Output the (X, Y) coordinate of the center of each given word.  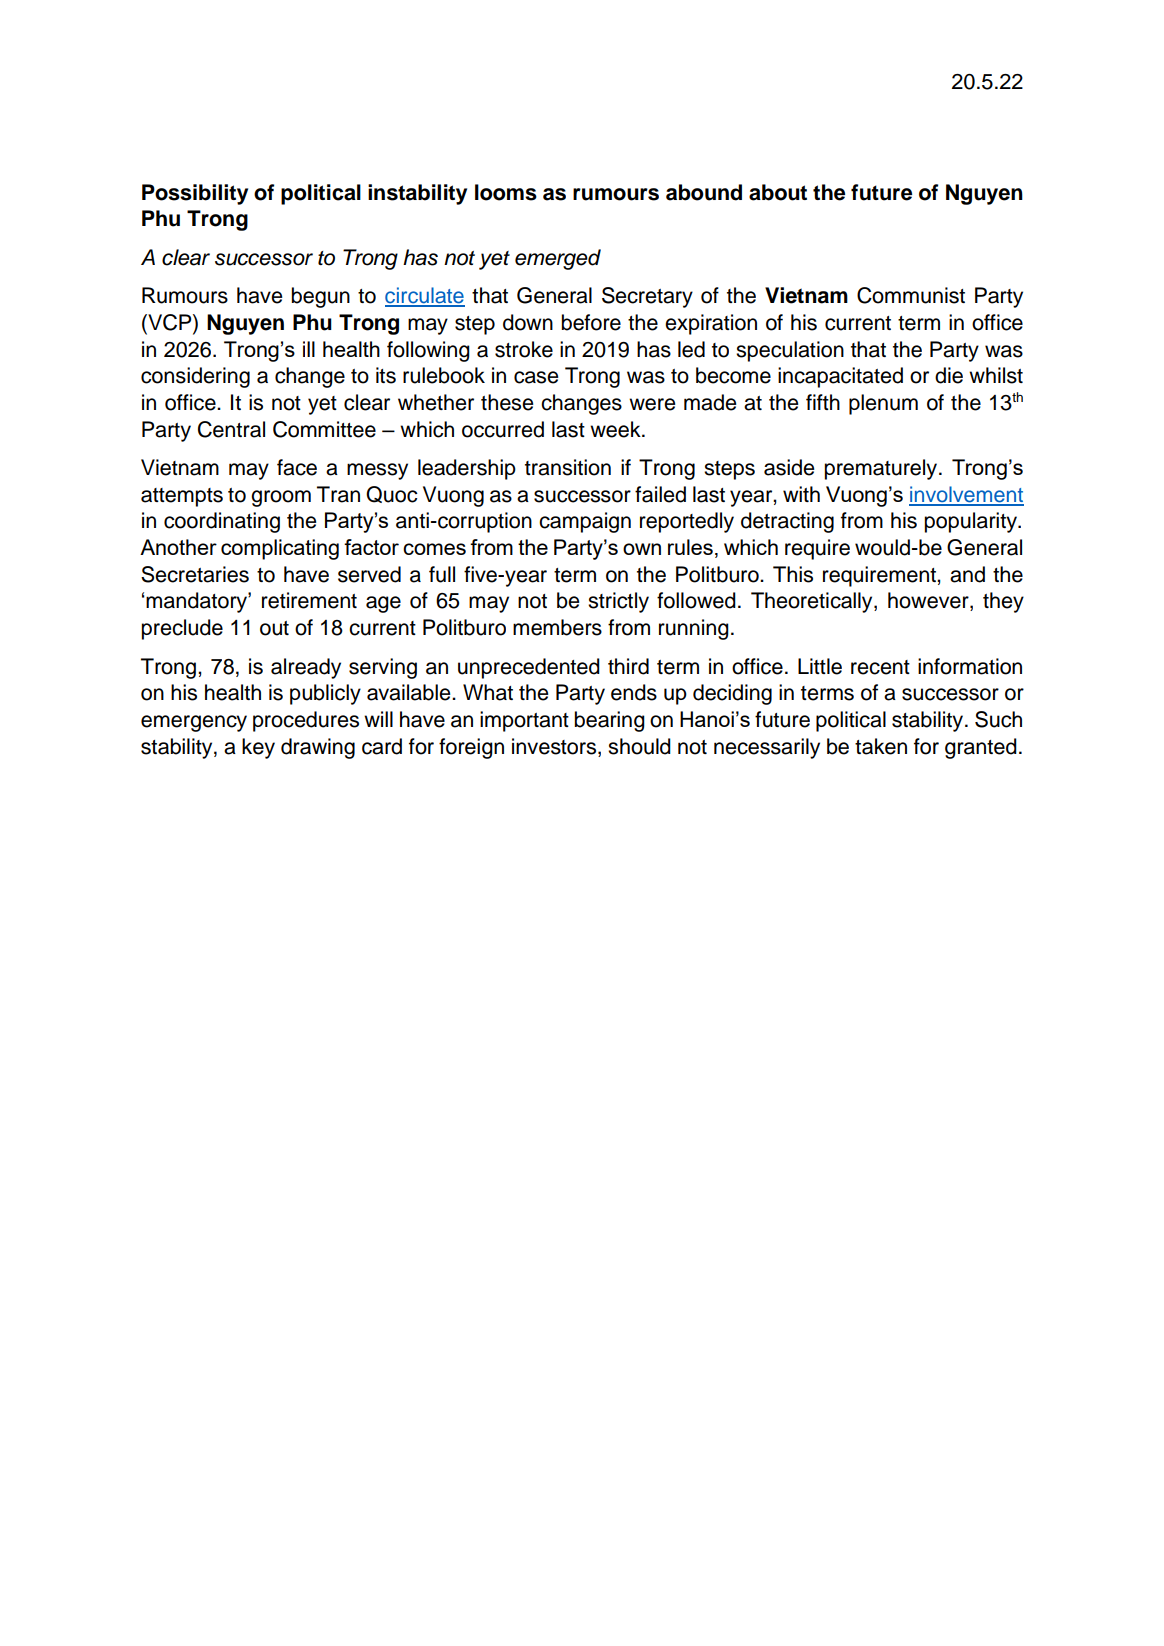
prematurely (882, 469)
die (949, 375)
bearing (609, 721)
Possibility (195, 194)
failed (660, 494)
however (929, 601)
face (297, 467)
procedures (306, 721)
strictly (618, 602)
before (591, 322)
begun (320, 297)
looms (506, 192)
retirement (309, 600)
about (778, 192)
